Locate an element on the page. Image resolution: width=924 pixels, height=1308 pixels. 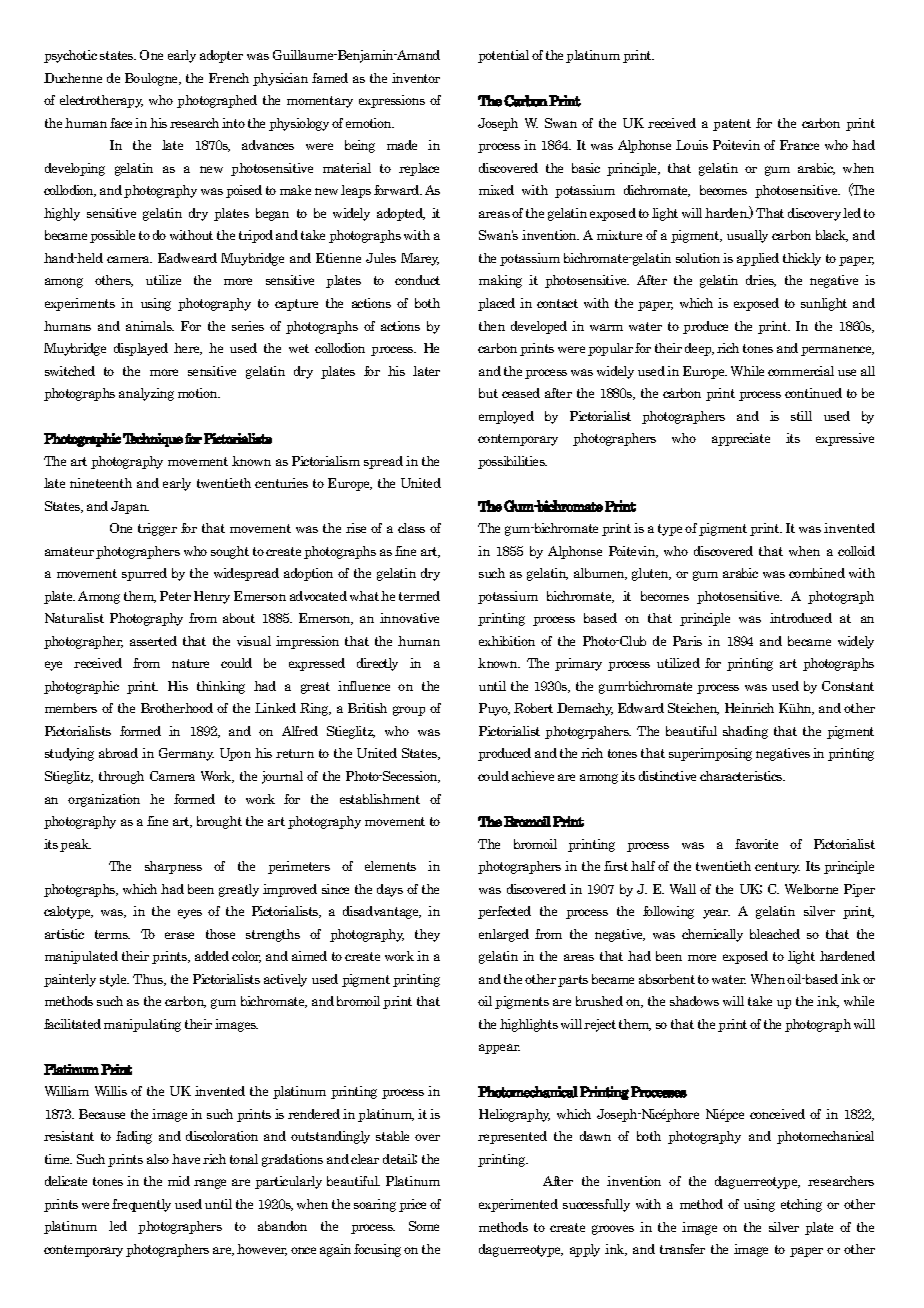
bleached is located at coordinates (775, 934).
